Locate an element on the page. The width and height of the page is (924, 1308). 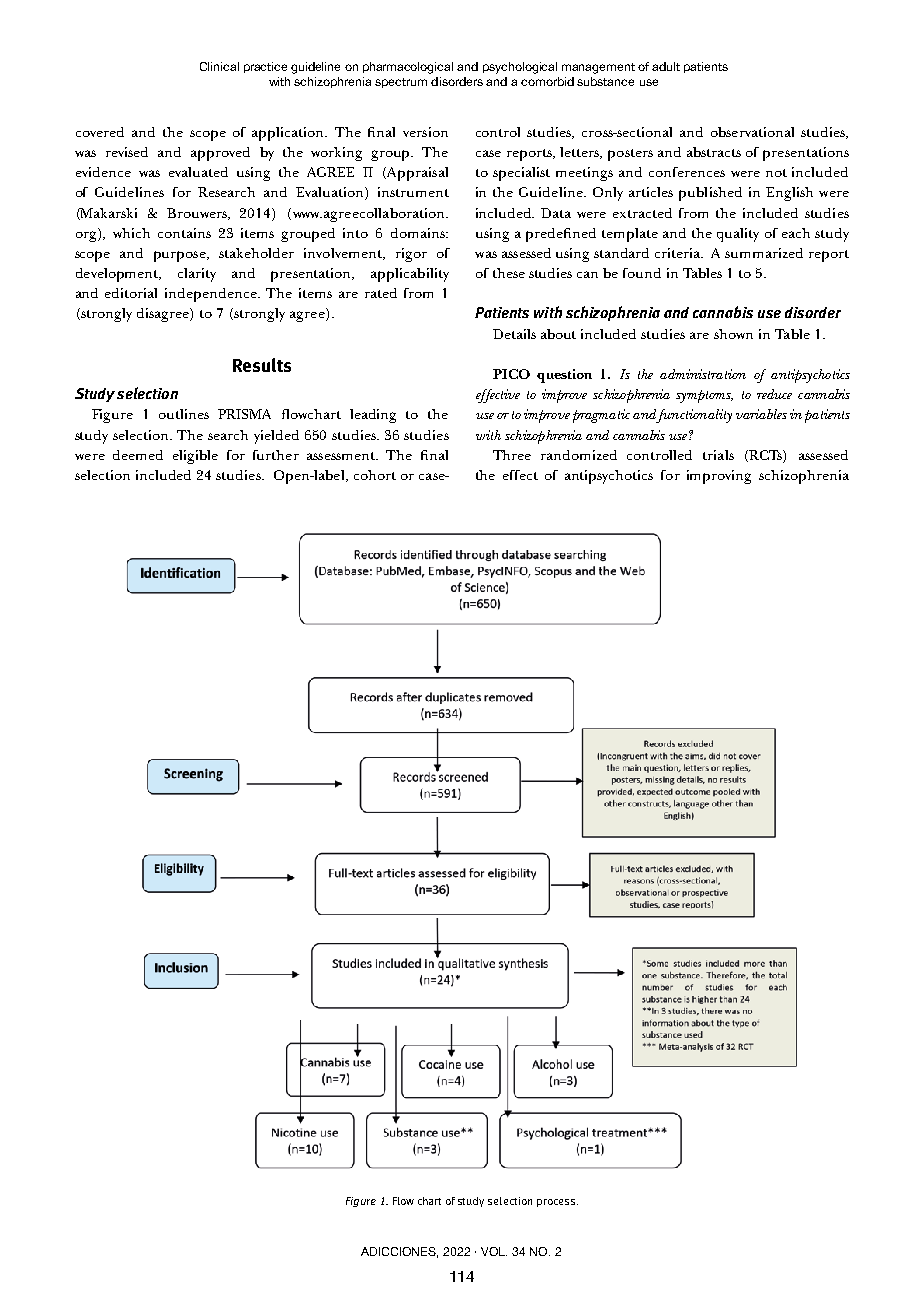
administration is located at coordinates (703, 374).
